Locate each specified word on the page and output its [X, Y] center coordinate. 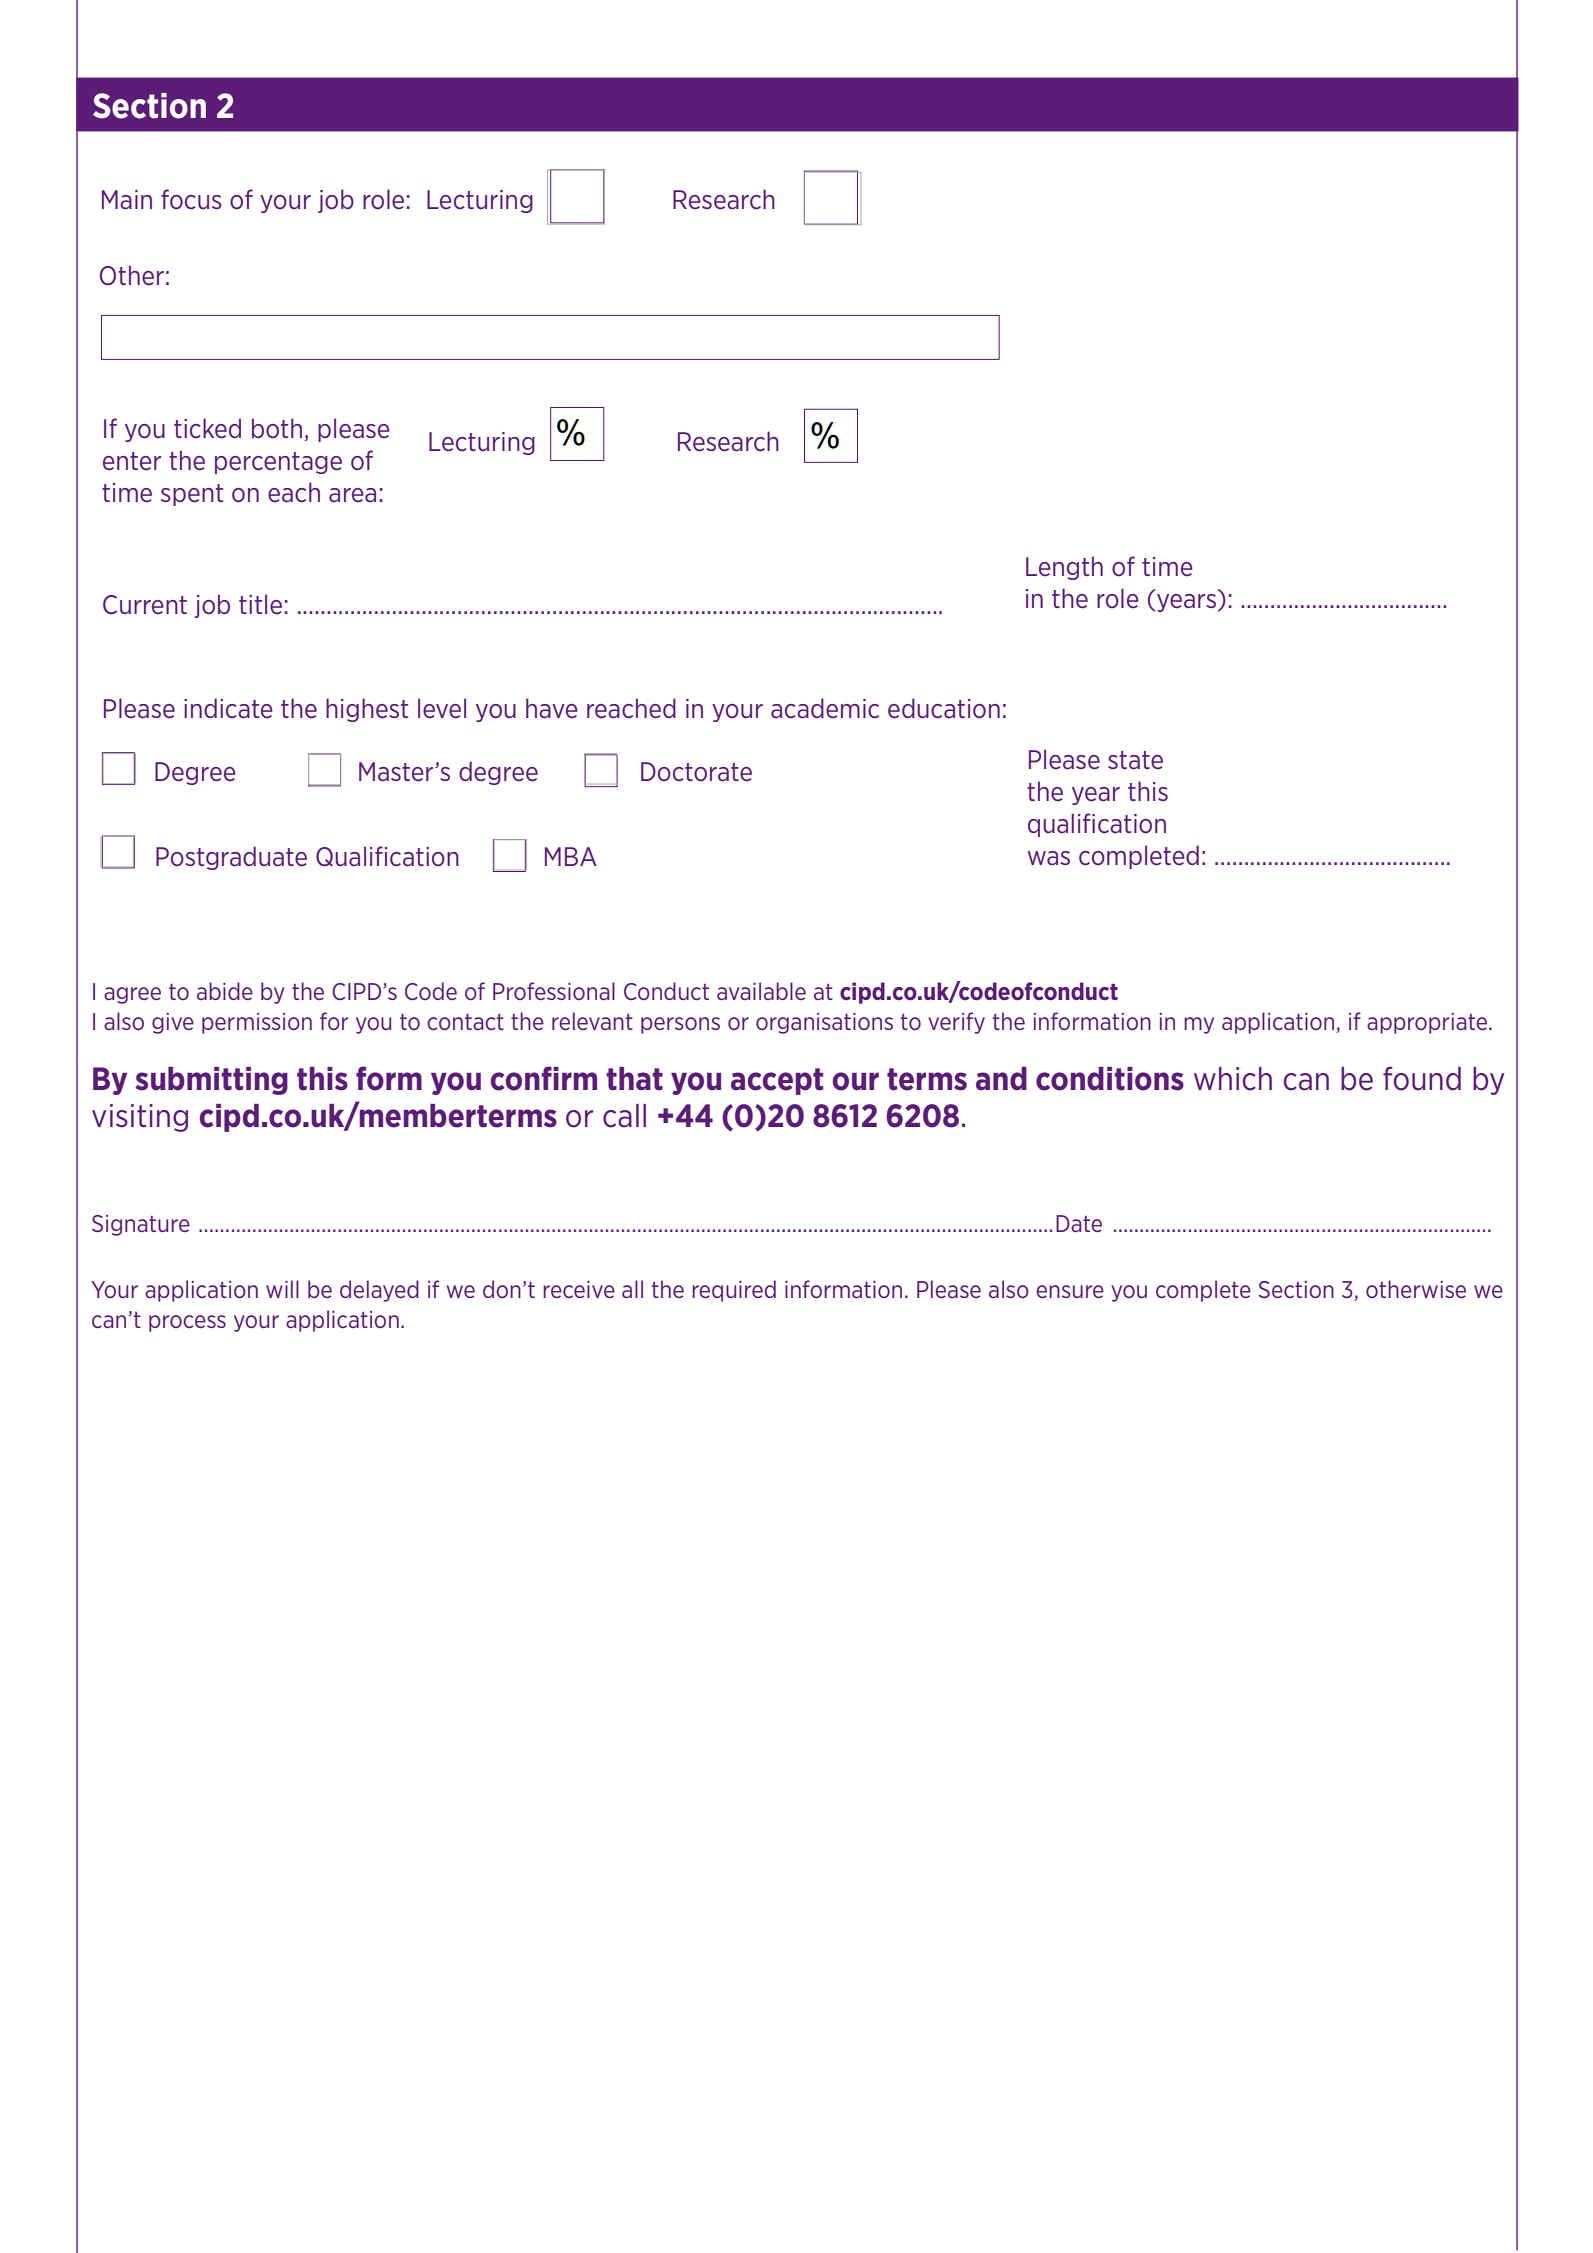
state [1135, 760]
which [1233, 1079]
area [352, 495]
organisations [824, 1023]
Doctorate [696, 772]
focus [191, 199]
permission [257, 1023]
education [944, 708]
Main [127, 199]
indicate [228, 708]
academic [825, 708]
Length [1064, 568]
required [734, 1291]
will [282, 1289]
